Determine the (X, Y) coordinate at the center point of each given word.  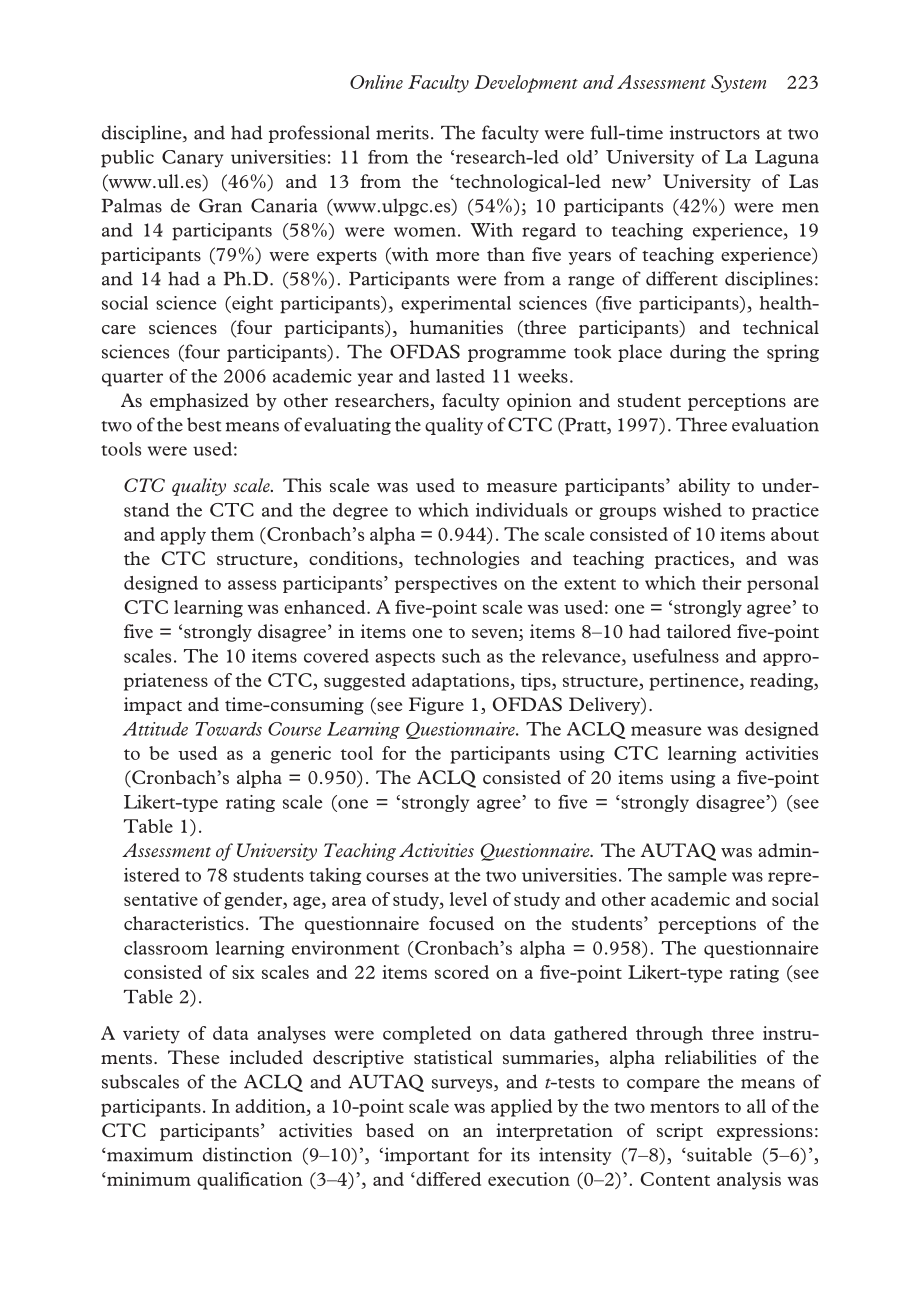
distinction (247, 1154)
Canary (192, 158)
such (461, 656)
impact (153, 706)
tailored (699, 631)
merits (402, 132)
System (738, 84)
